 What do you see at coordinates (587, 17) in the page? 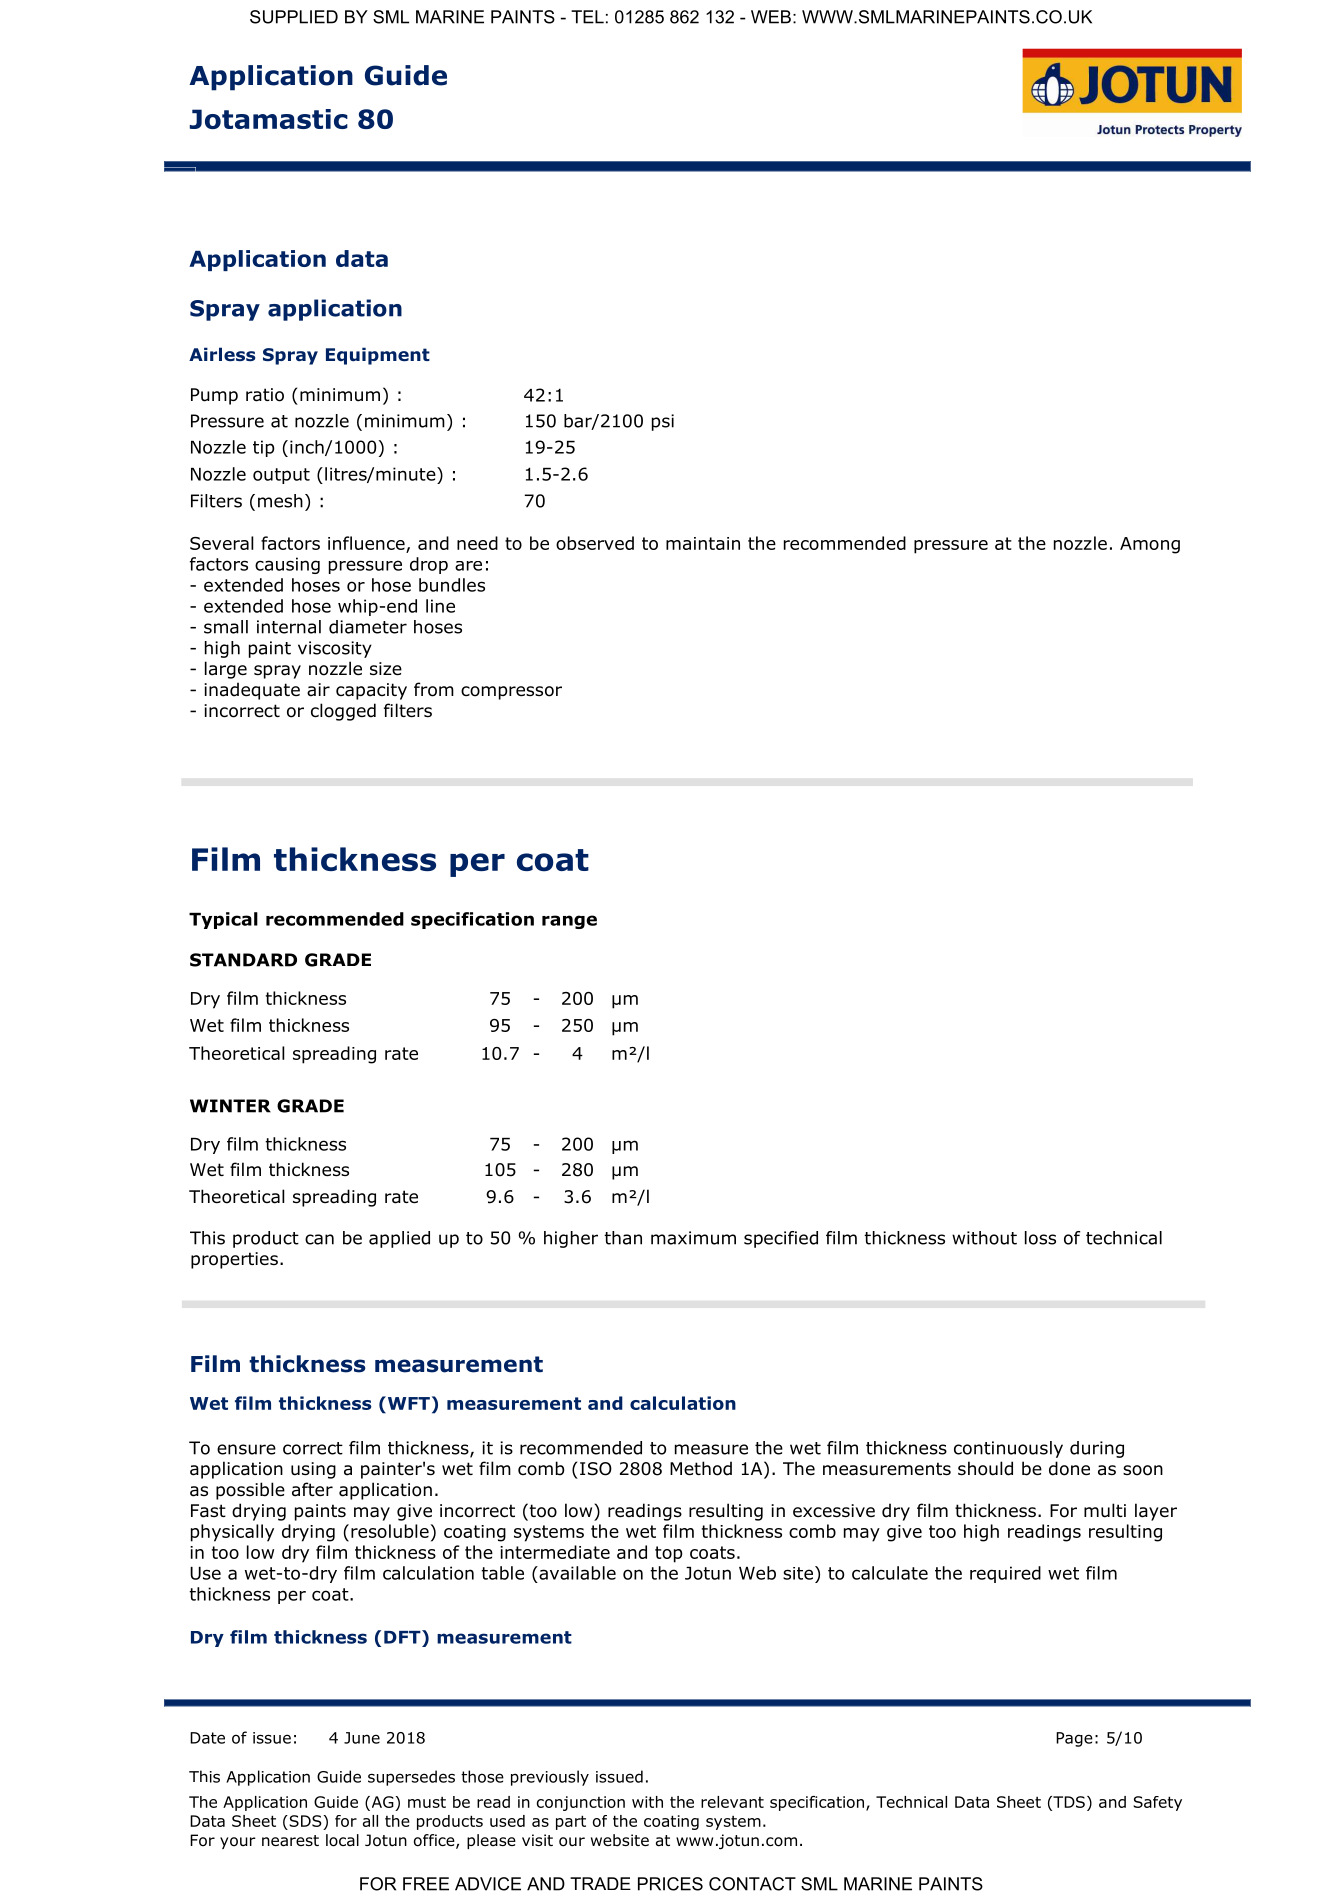
I see `TEL` at bounding box center [587, 17].
